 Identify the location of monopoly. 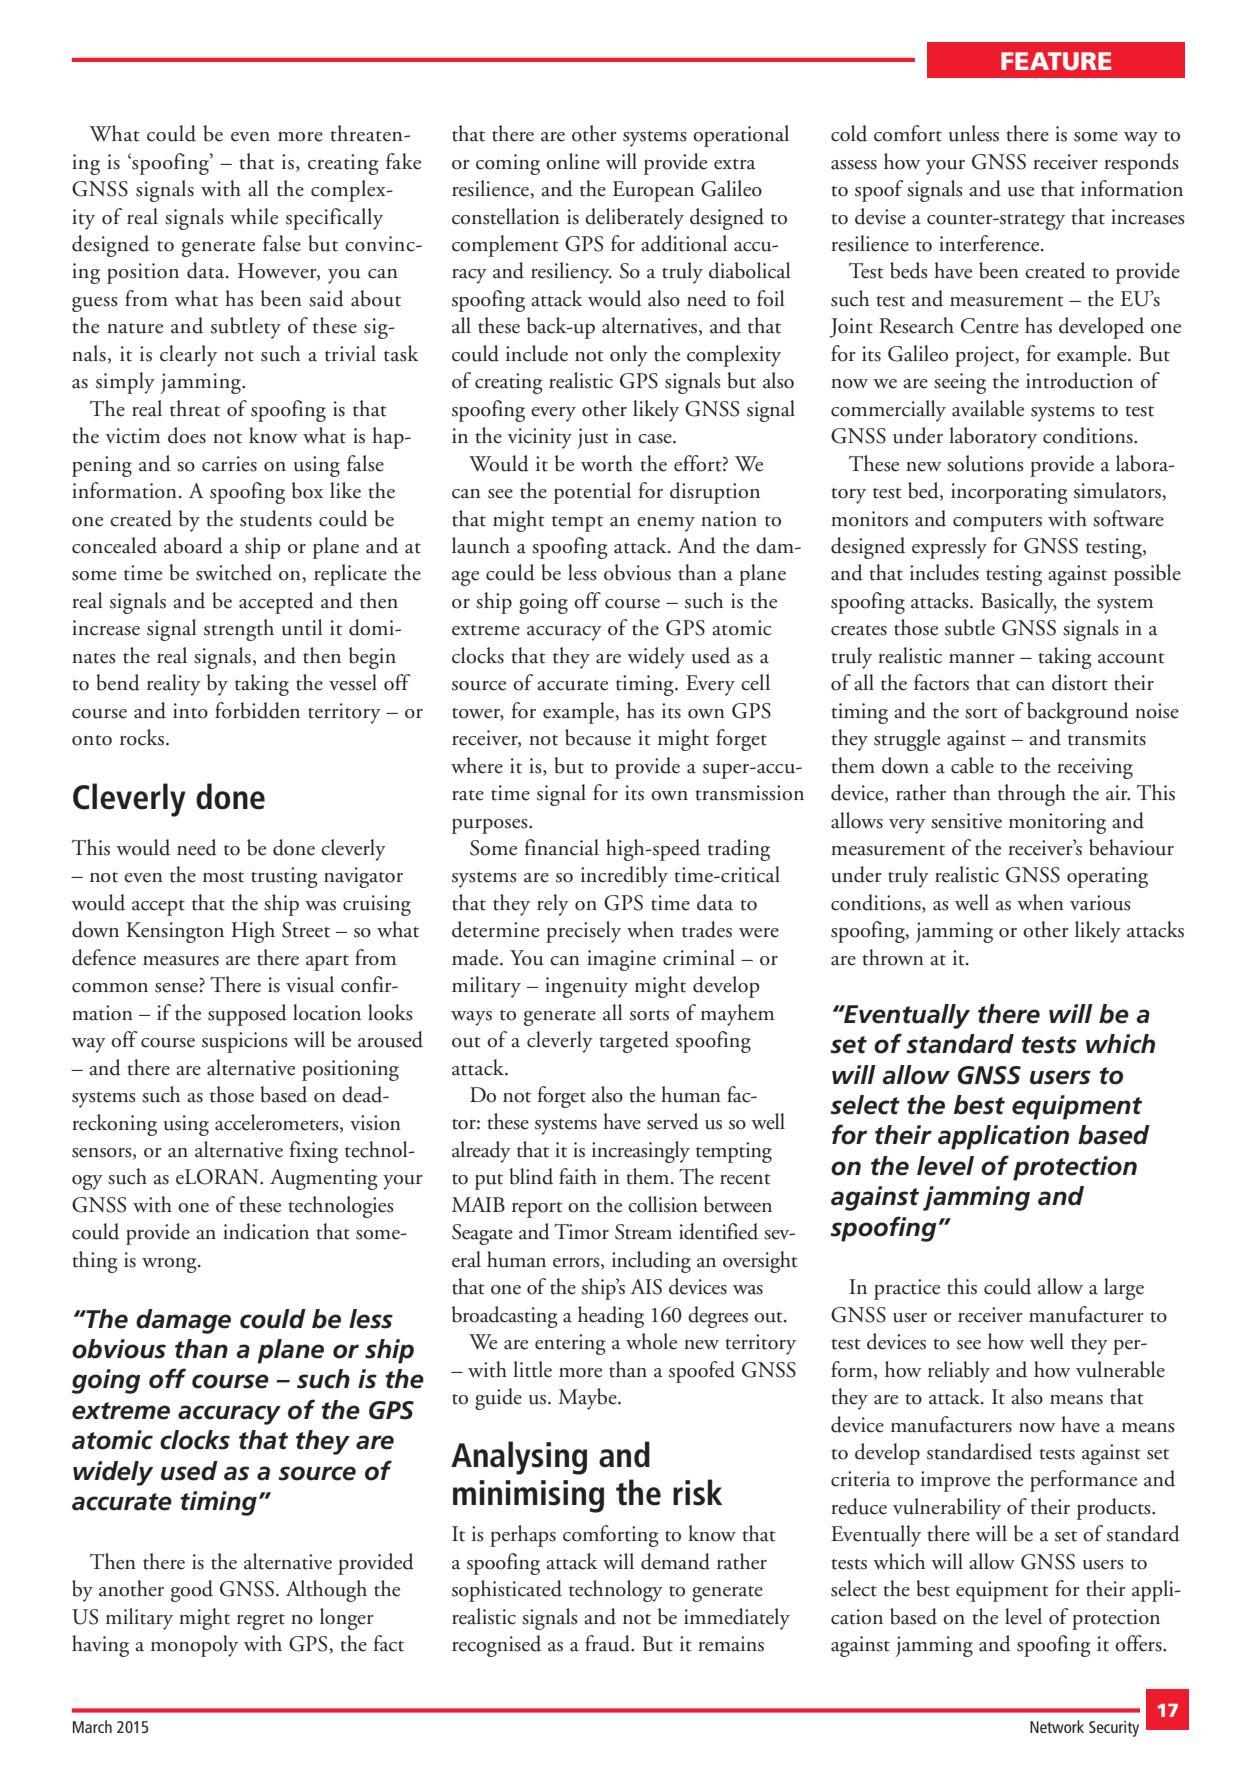
(194, 1646).
